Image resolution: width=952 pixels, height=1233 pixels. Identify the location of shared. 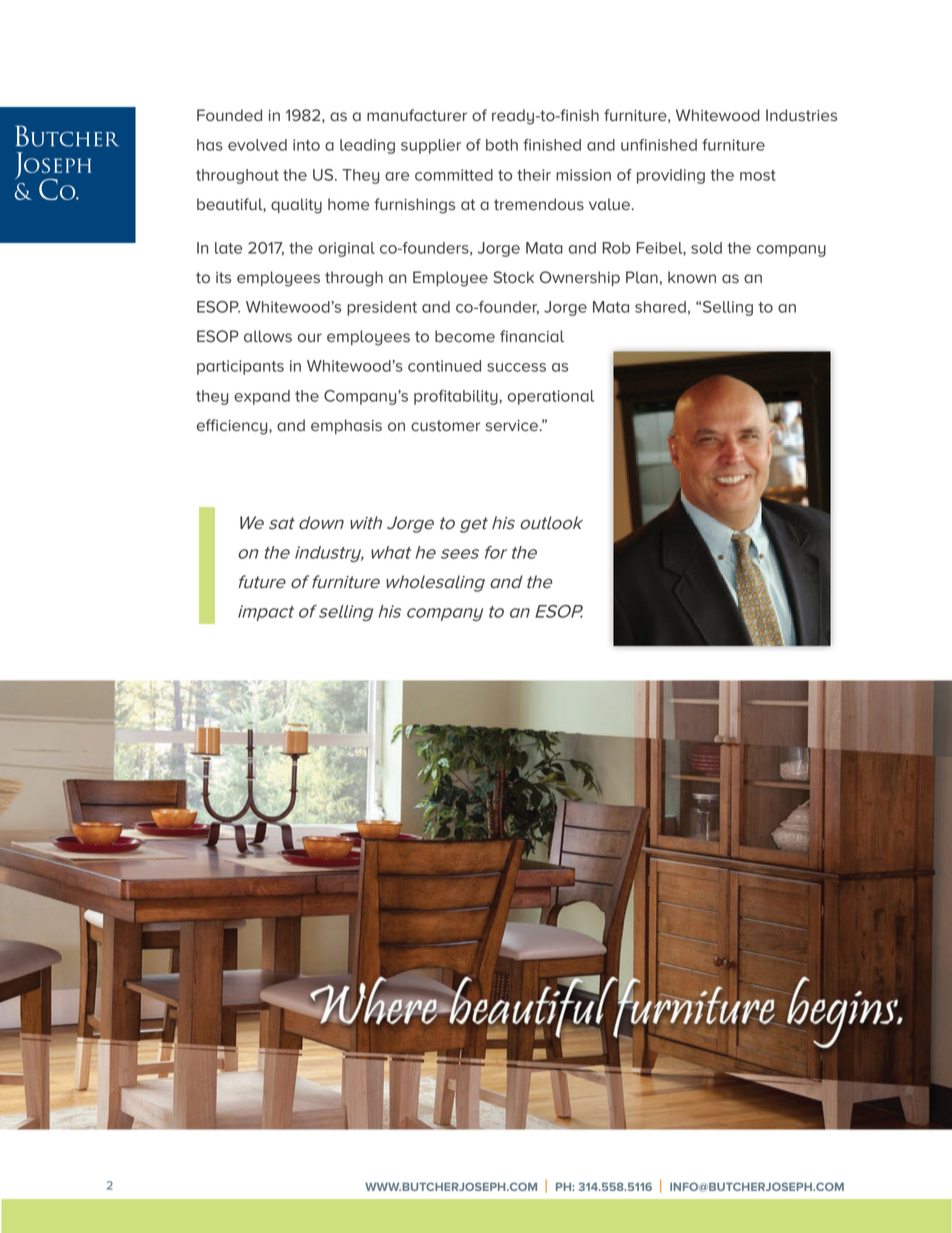
(660, 307).
